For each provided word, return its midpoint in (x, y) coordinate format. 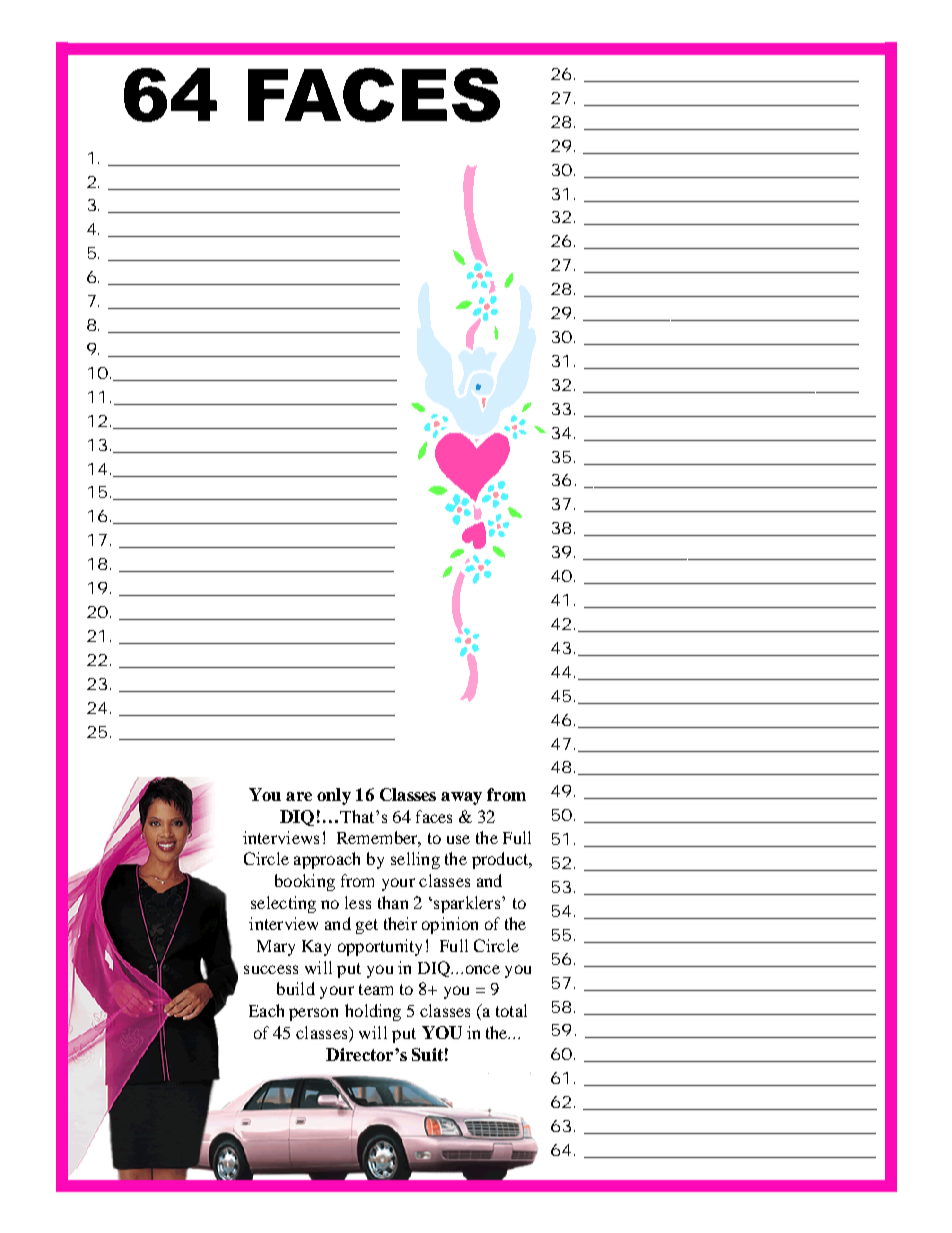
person (313, 1014)
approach (327, 860)
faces (434, 816)
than (393, 902)
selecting (283, 904)
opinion (450, 925)
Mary (276, 948)
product (501, 860)
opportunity (380, 947)
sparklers (468, 904)
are (299, 796)
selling (415, 860)
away (461, 798)
